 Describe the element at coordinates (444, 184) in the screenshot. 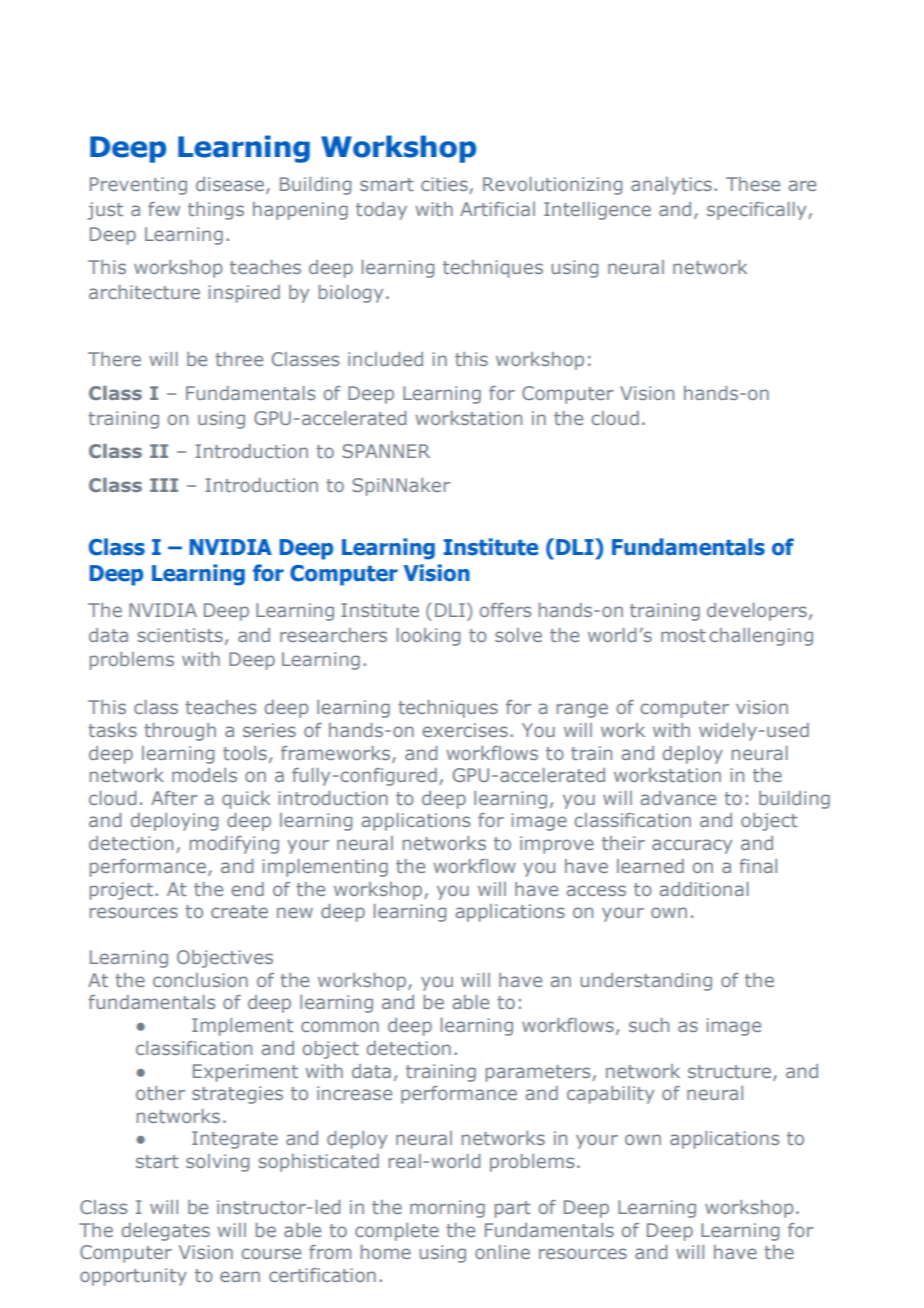

I see `cities` at that location.
